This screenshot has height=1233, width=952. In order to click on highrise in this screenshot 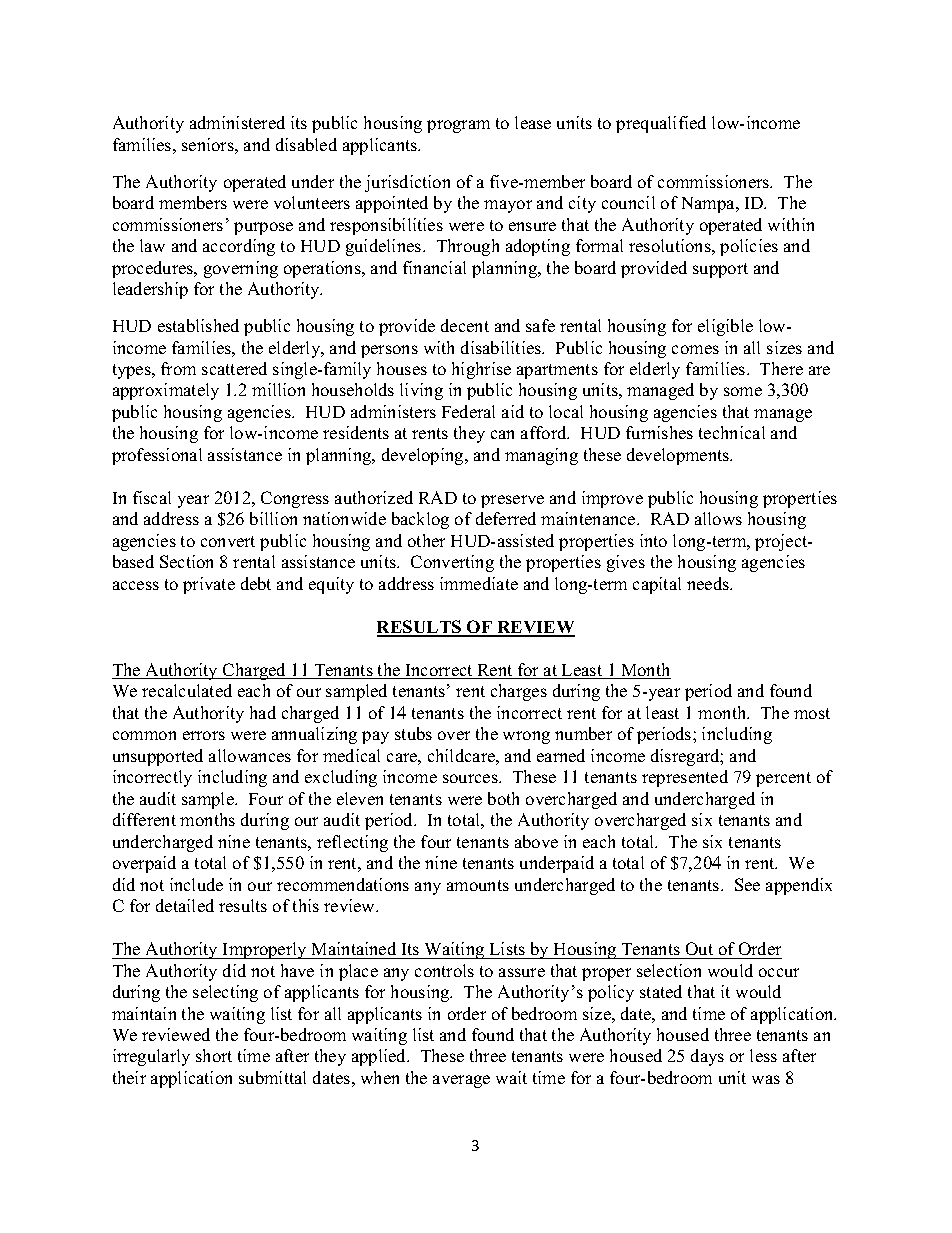, I will do `click(481, 370)`.
